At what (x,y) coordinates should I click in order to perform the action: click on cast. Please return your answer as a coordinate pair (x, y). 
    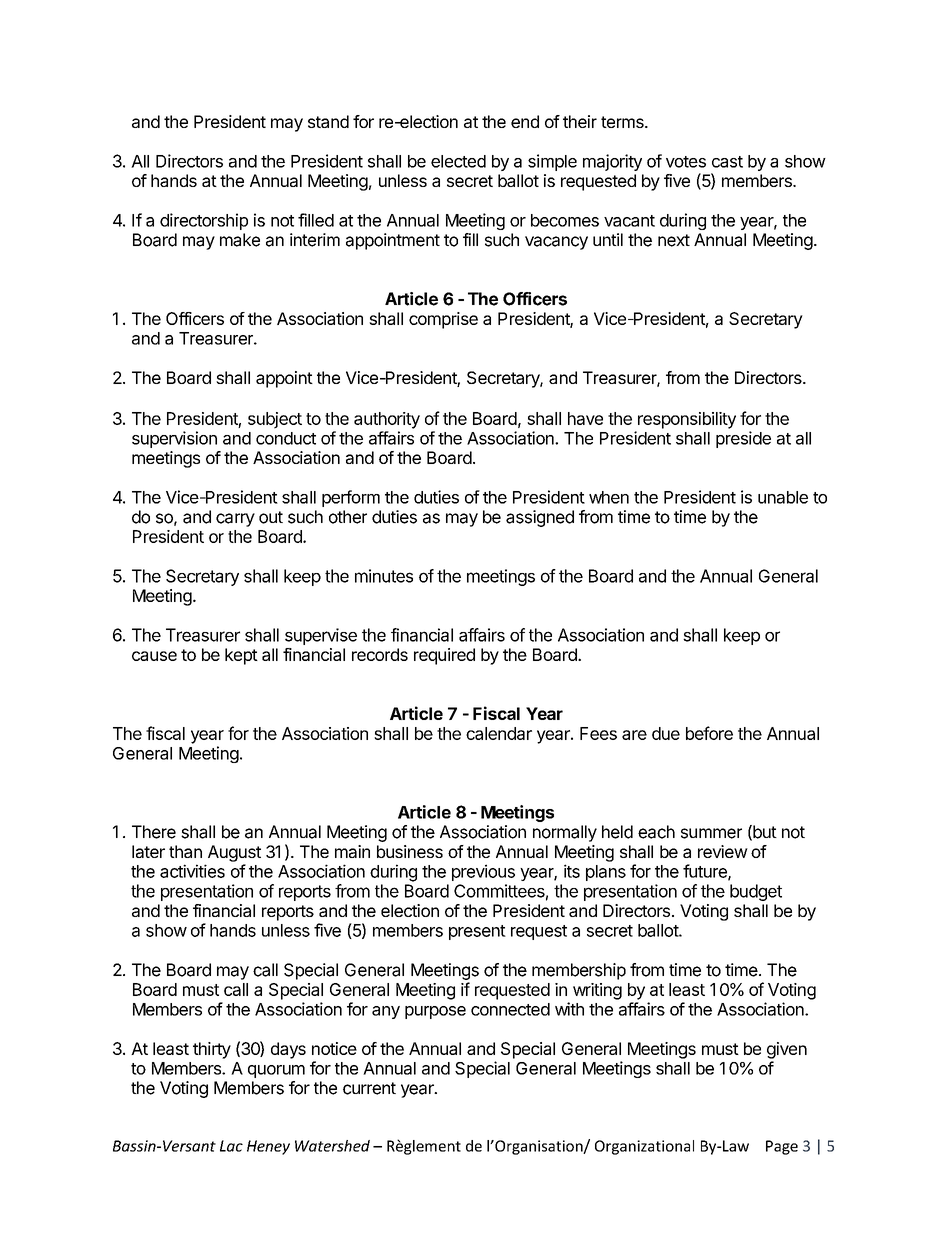
    Looking at the image, I should click on (727, 162).
